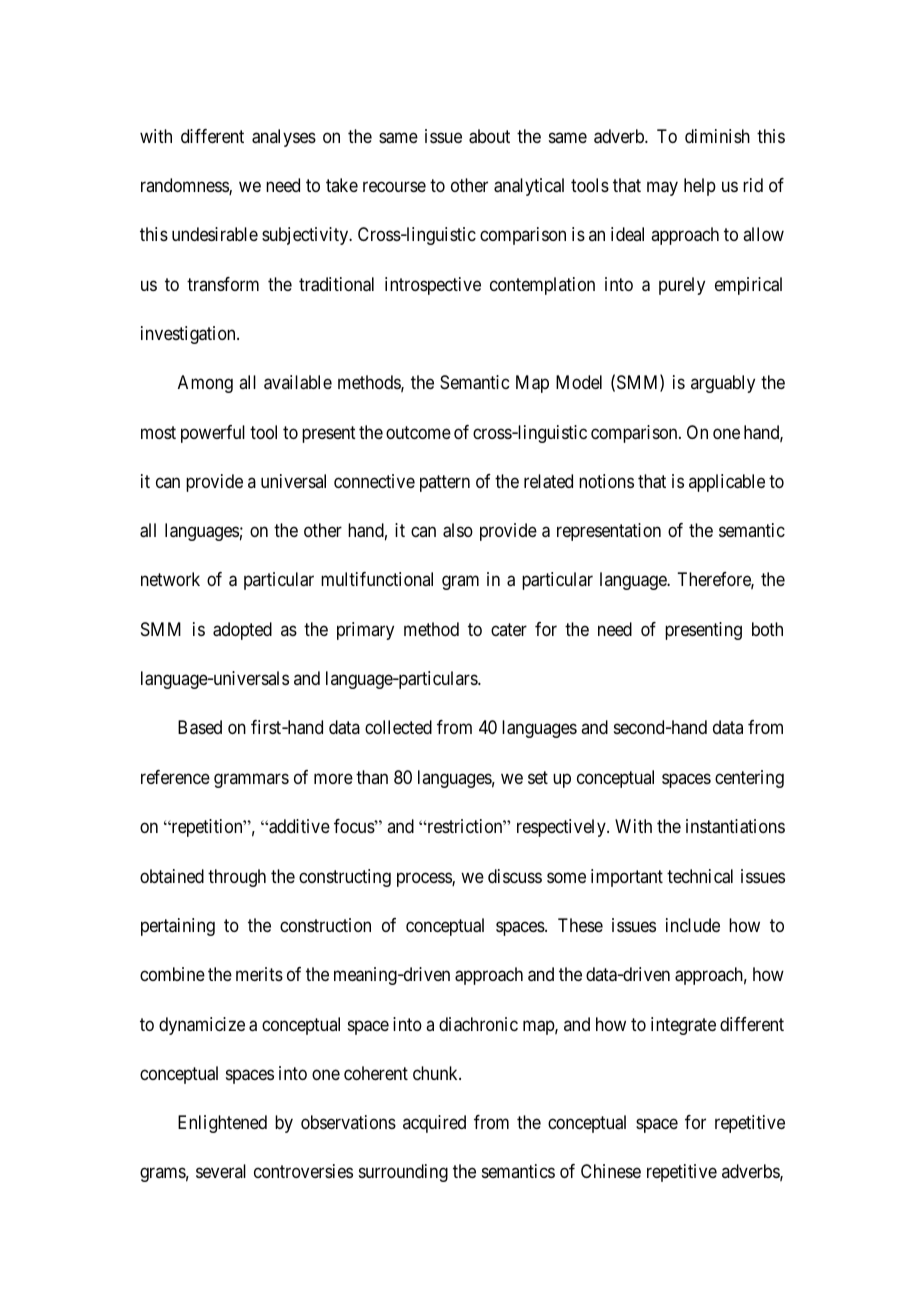 The height and width of the screenshot is (1309, 924). Describe the element at coordinates (185, 186) in the screenshot. I see `randomness` at that location.
